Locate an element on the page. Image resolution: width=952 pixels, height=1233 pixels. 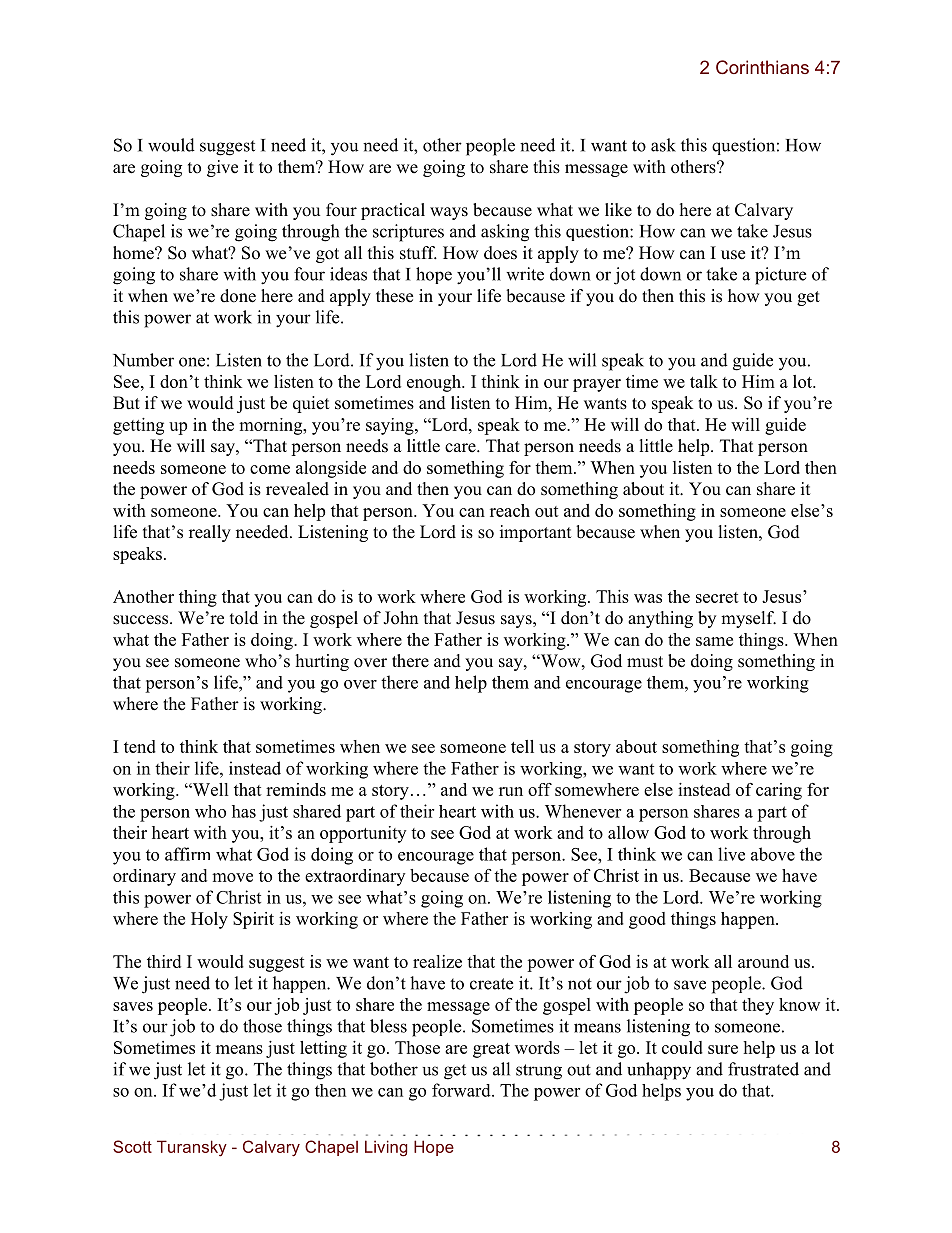
Corinthians is located at coordinates (762, 67).
